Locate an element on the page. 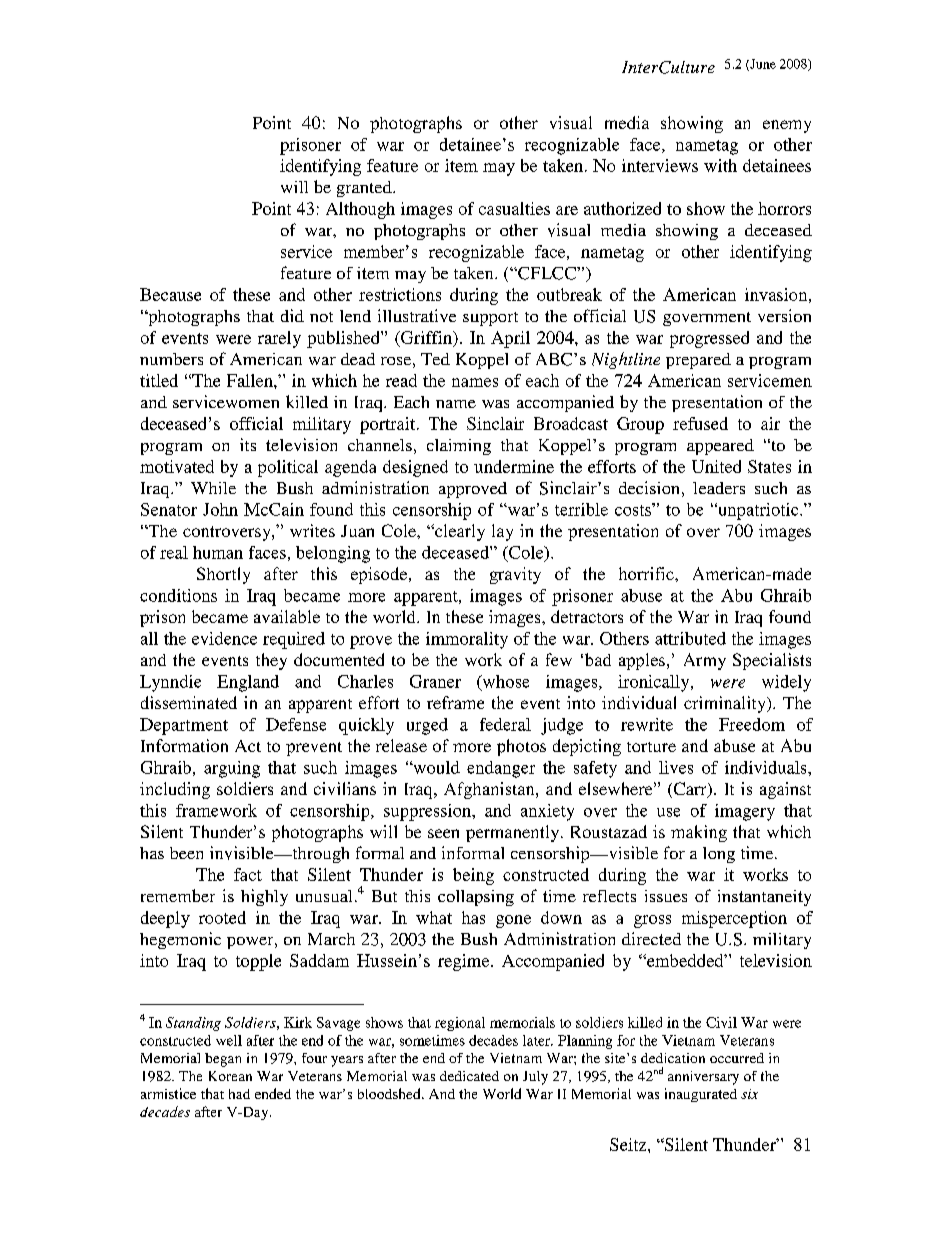 Image resolution: width=952 pixels, height=1233 pixels. granted is located at coordinates (365, 189).
